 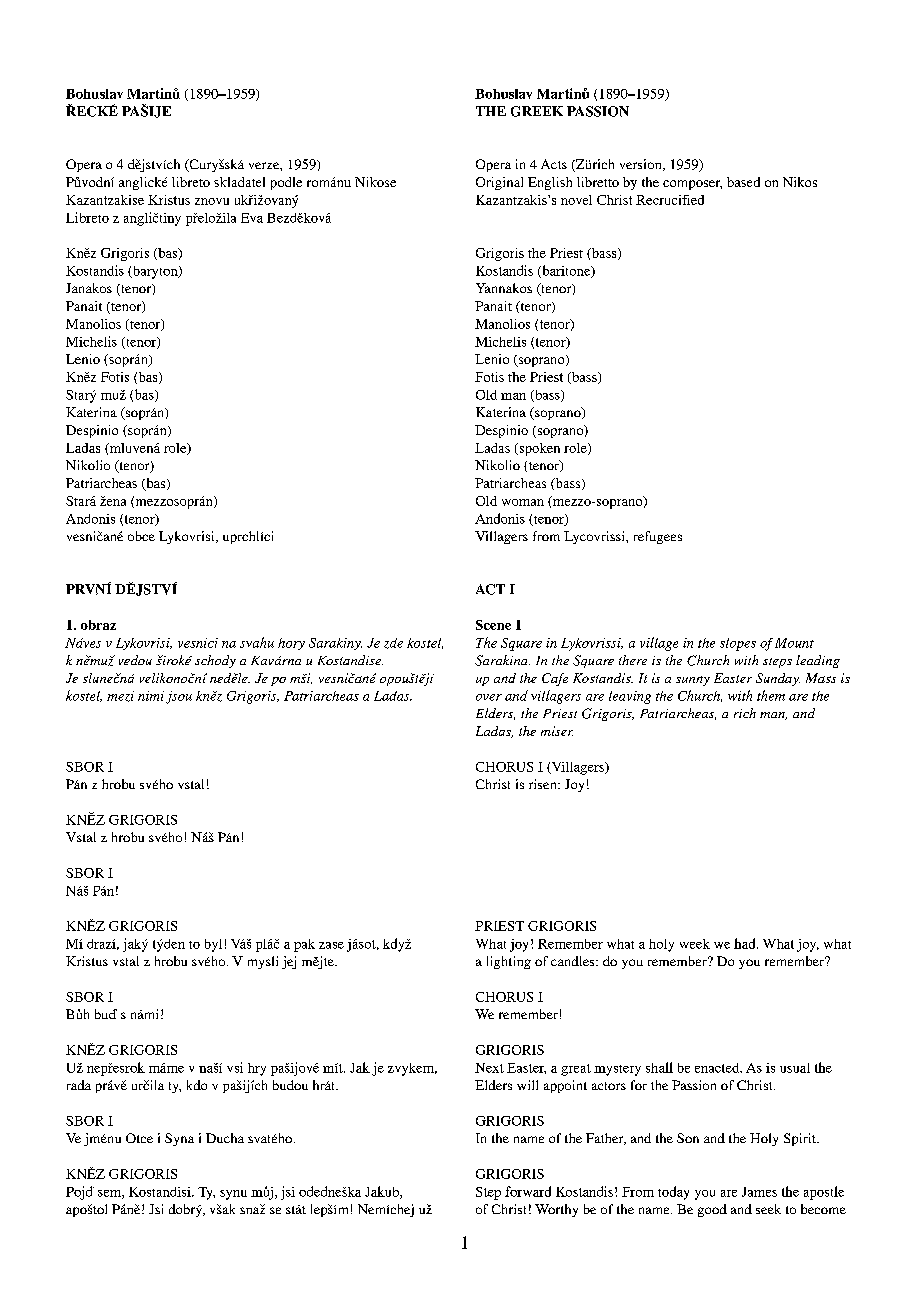 I want to click on over, so click(x=489, y=697).
